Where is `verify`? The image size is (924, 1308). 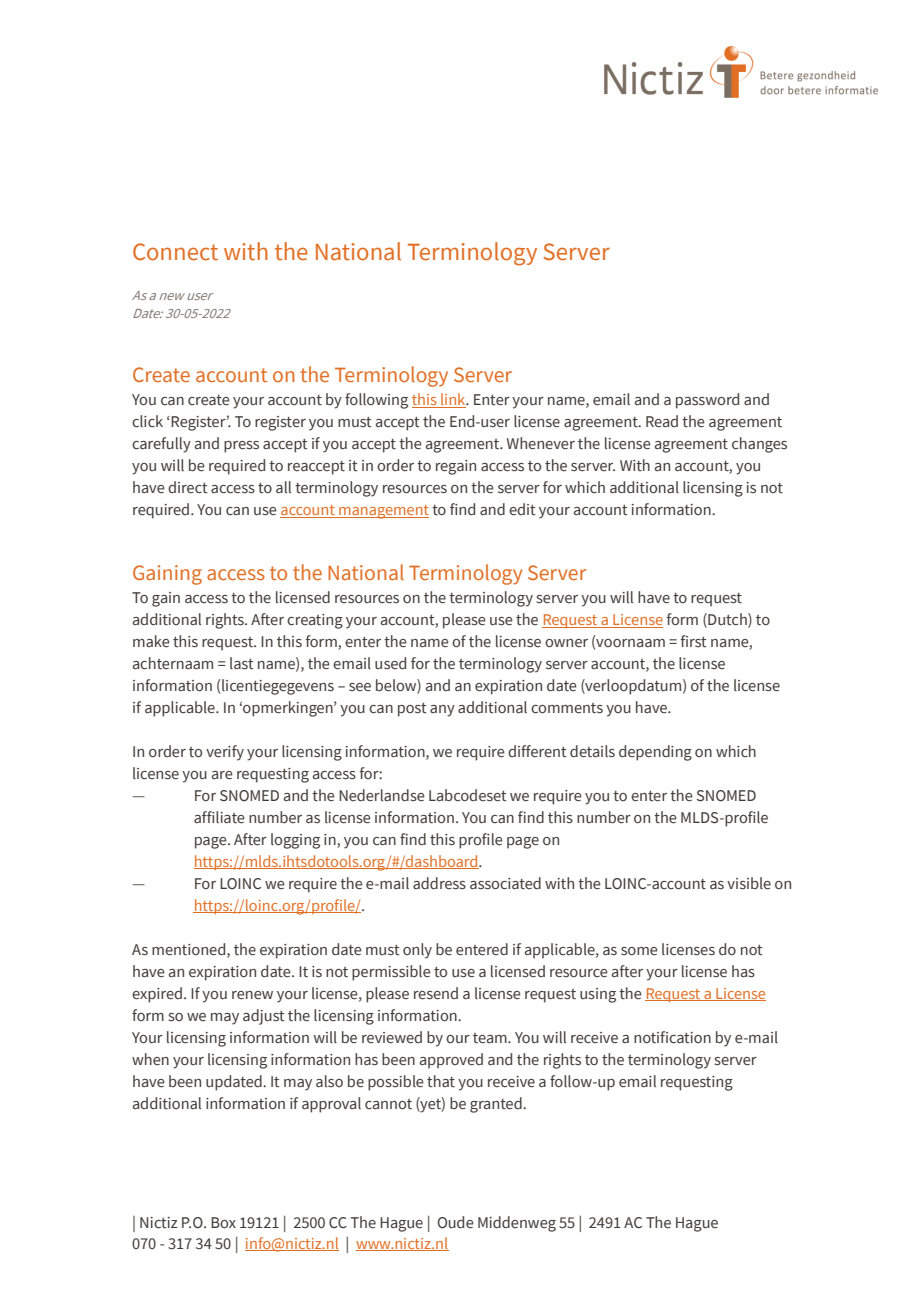 verify is located at coordinates (225, 753).
